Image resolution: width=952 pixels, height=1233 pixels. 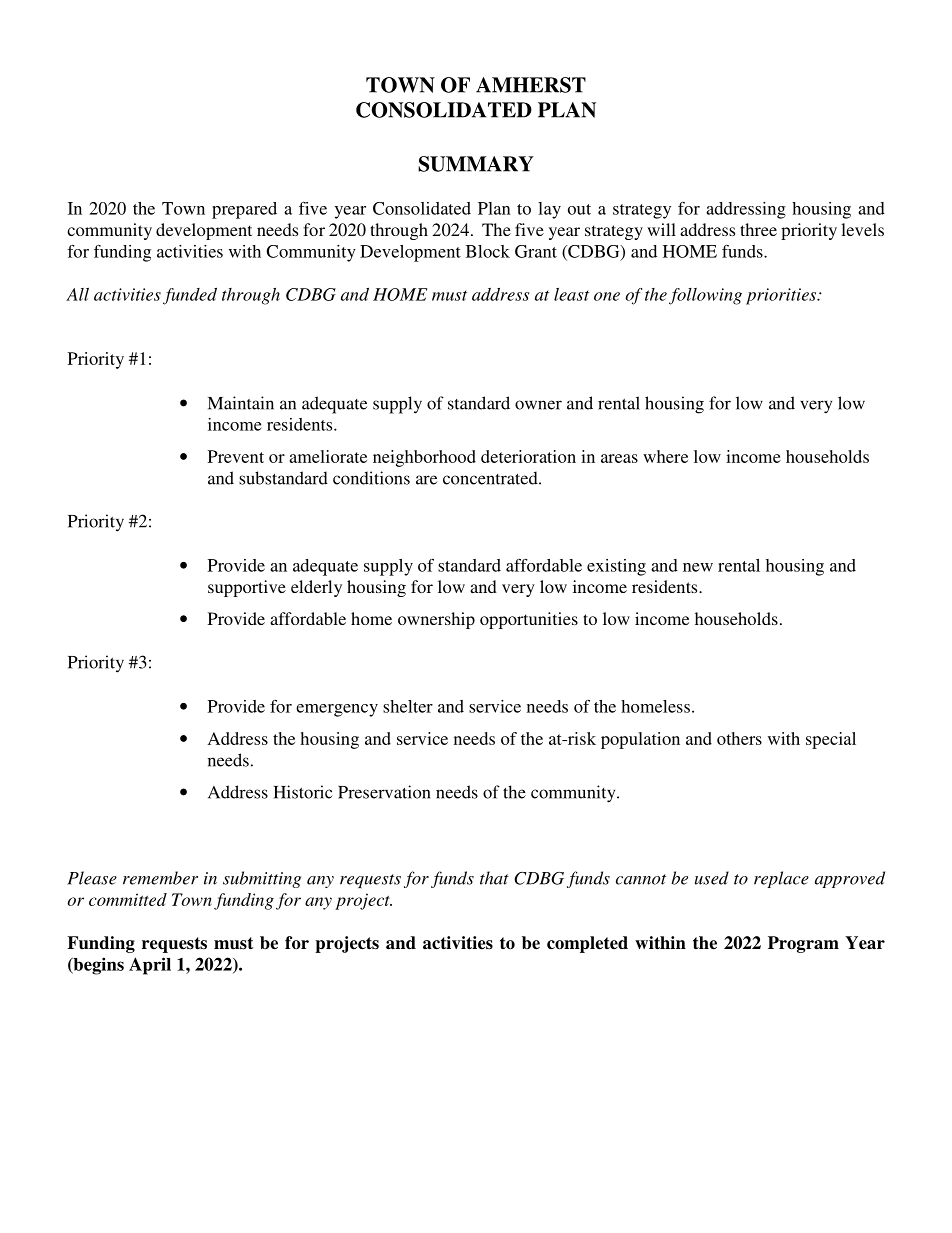 I want to click on new, so click(x=698, y=567).
